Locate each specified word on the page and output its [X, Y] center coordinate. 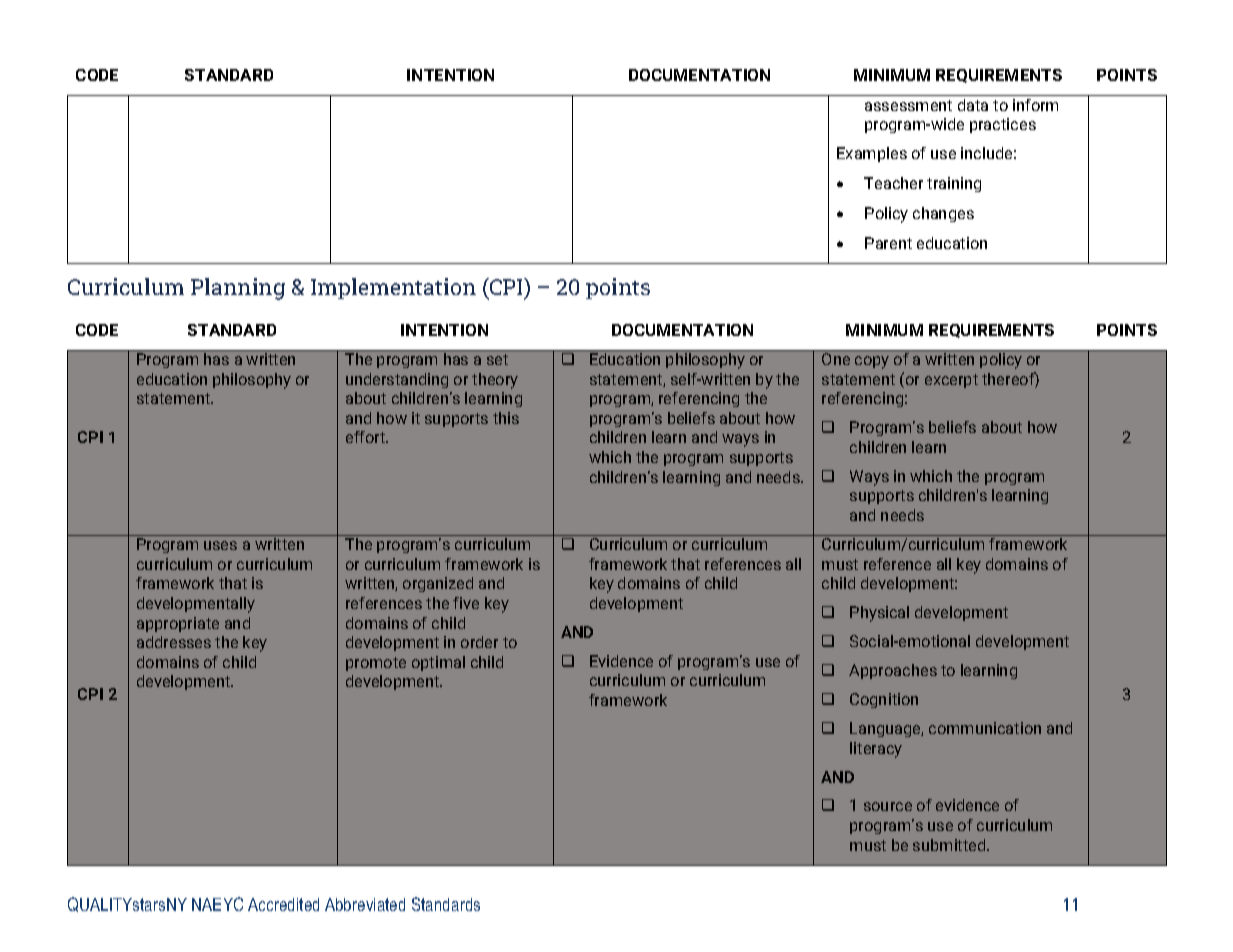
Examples [872, 154]
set [497, 359]
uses [220, 545]
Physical [879, 614]
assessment [908, 105]
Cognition [884, 700]
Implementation [393, 288]
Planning [238, 289]
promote [376, 664]
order [479, 642]
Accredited [283, 904]
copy [872, 362]
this [506, 418]
